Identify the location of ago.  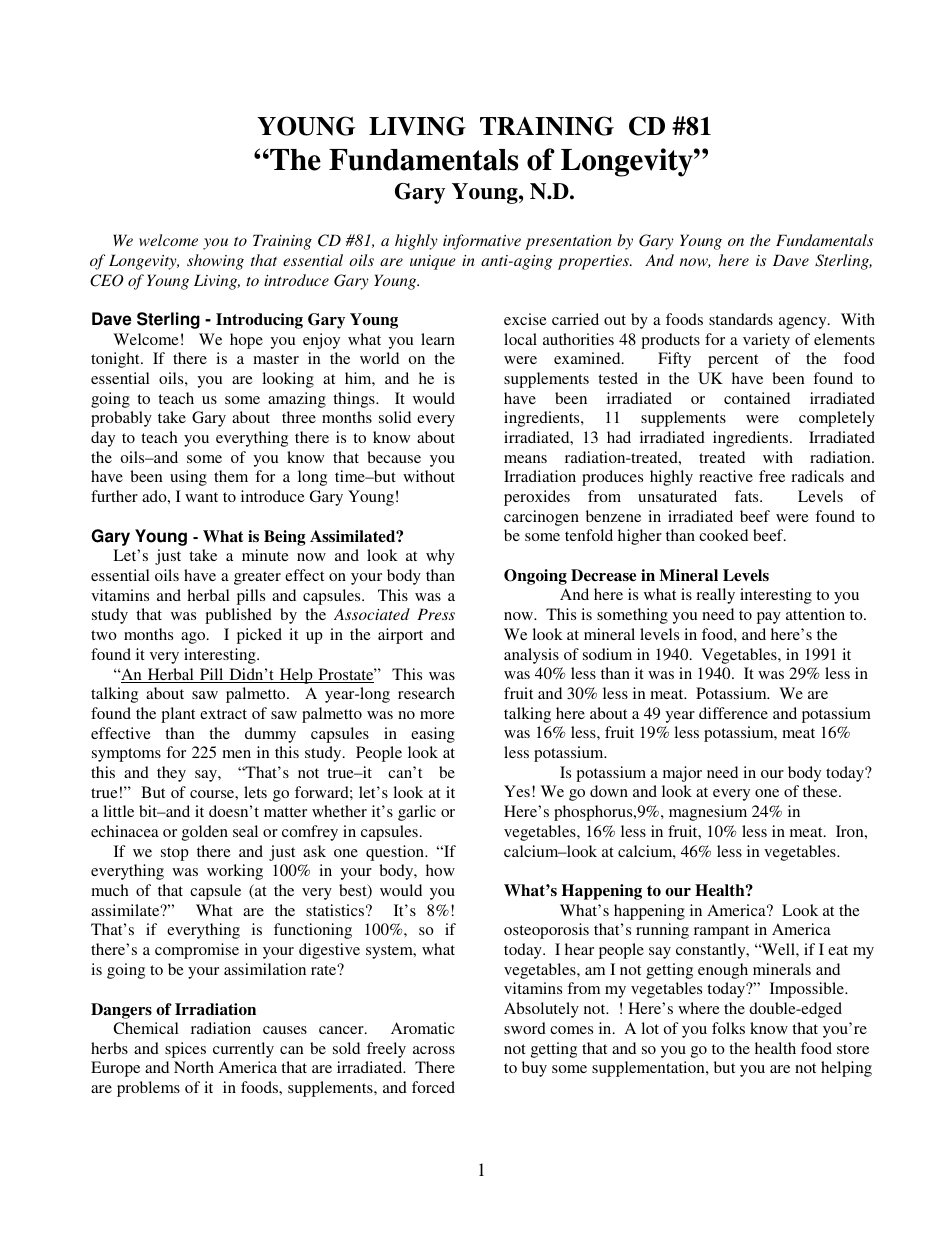
(194, 638).
